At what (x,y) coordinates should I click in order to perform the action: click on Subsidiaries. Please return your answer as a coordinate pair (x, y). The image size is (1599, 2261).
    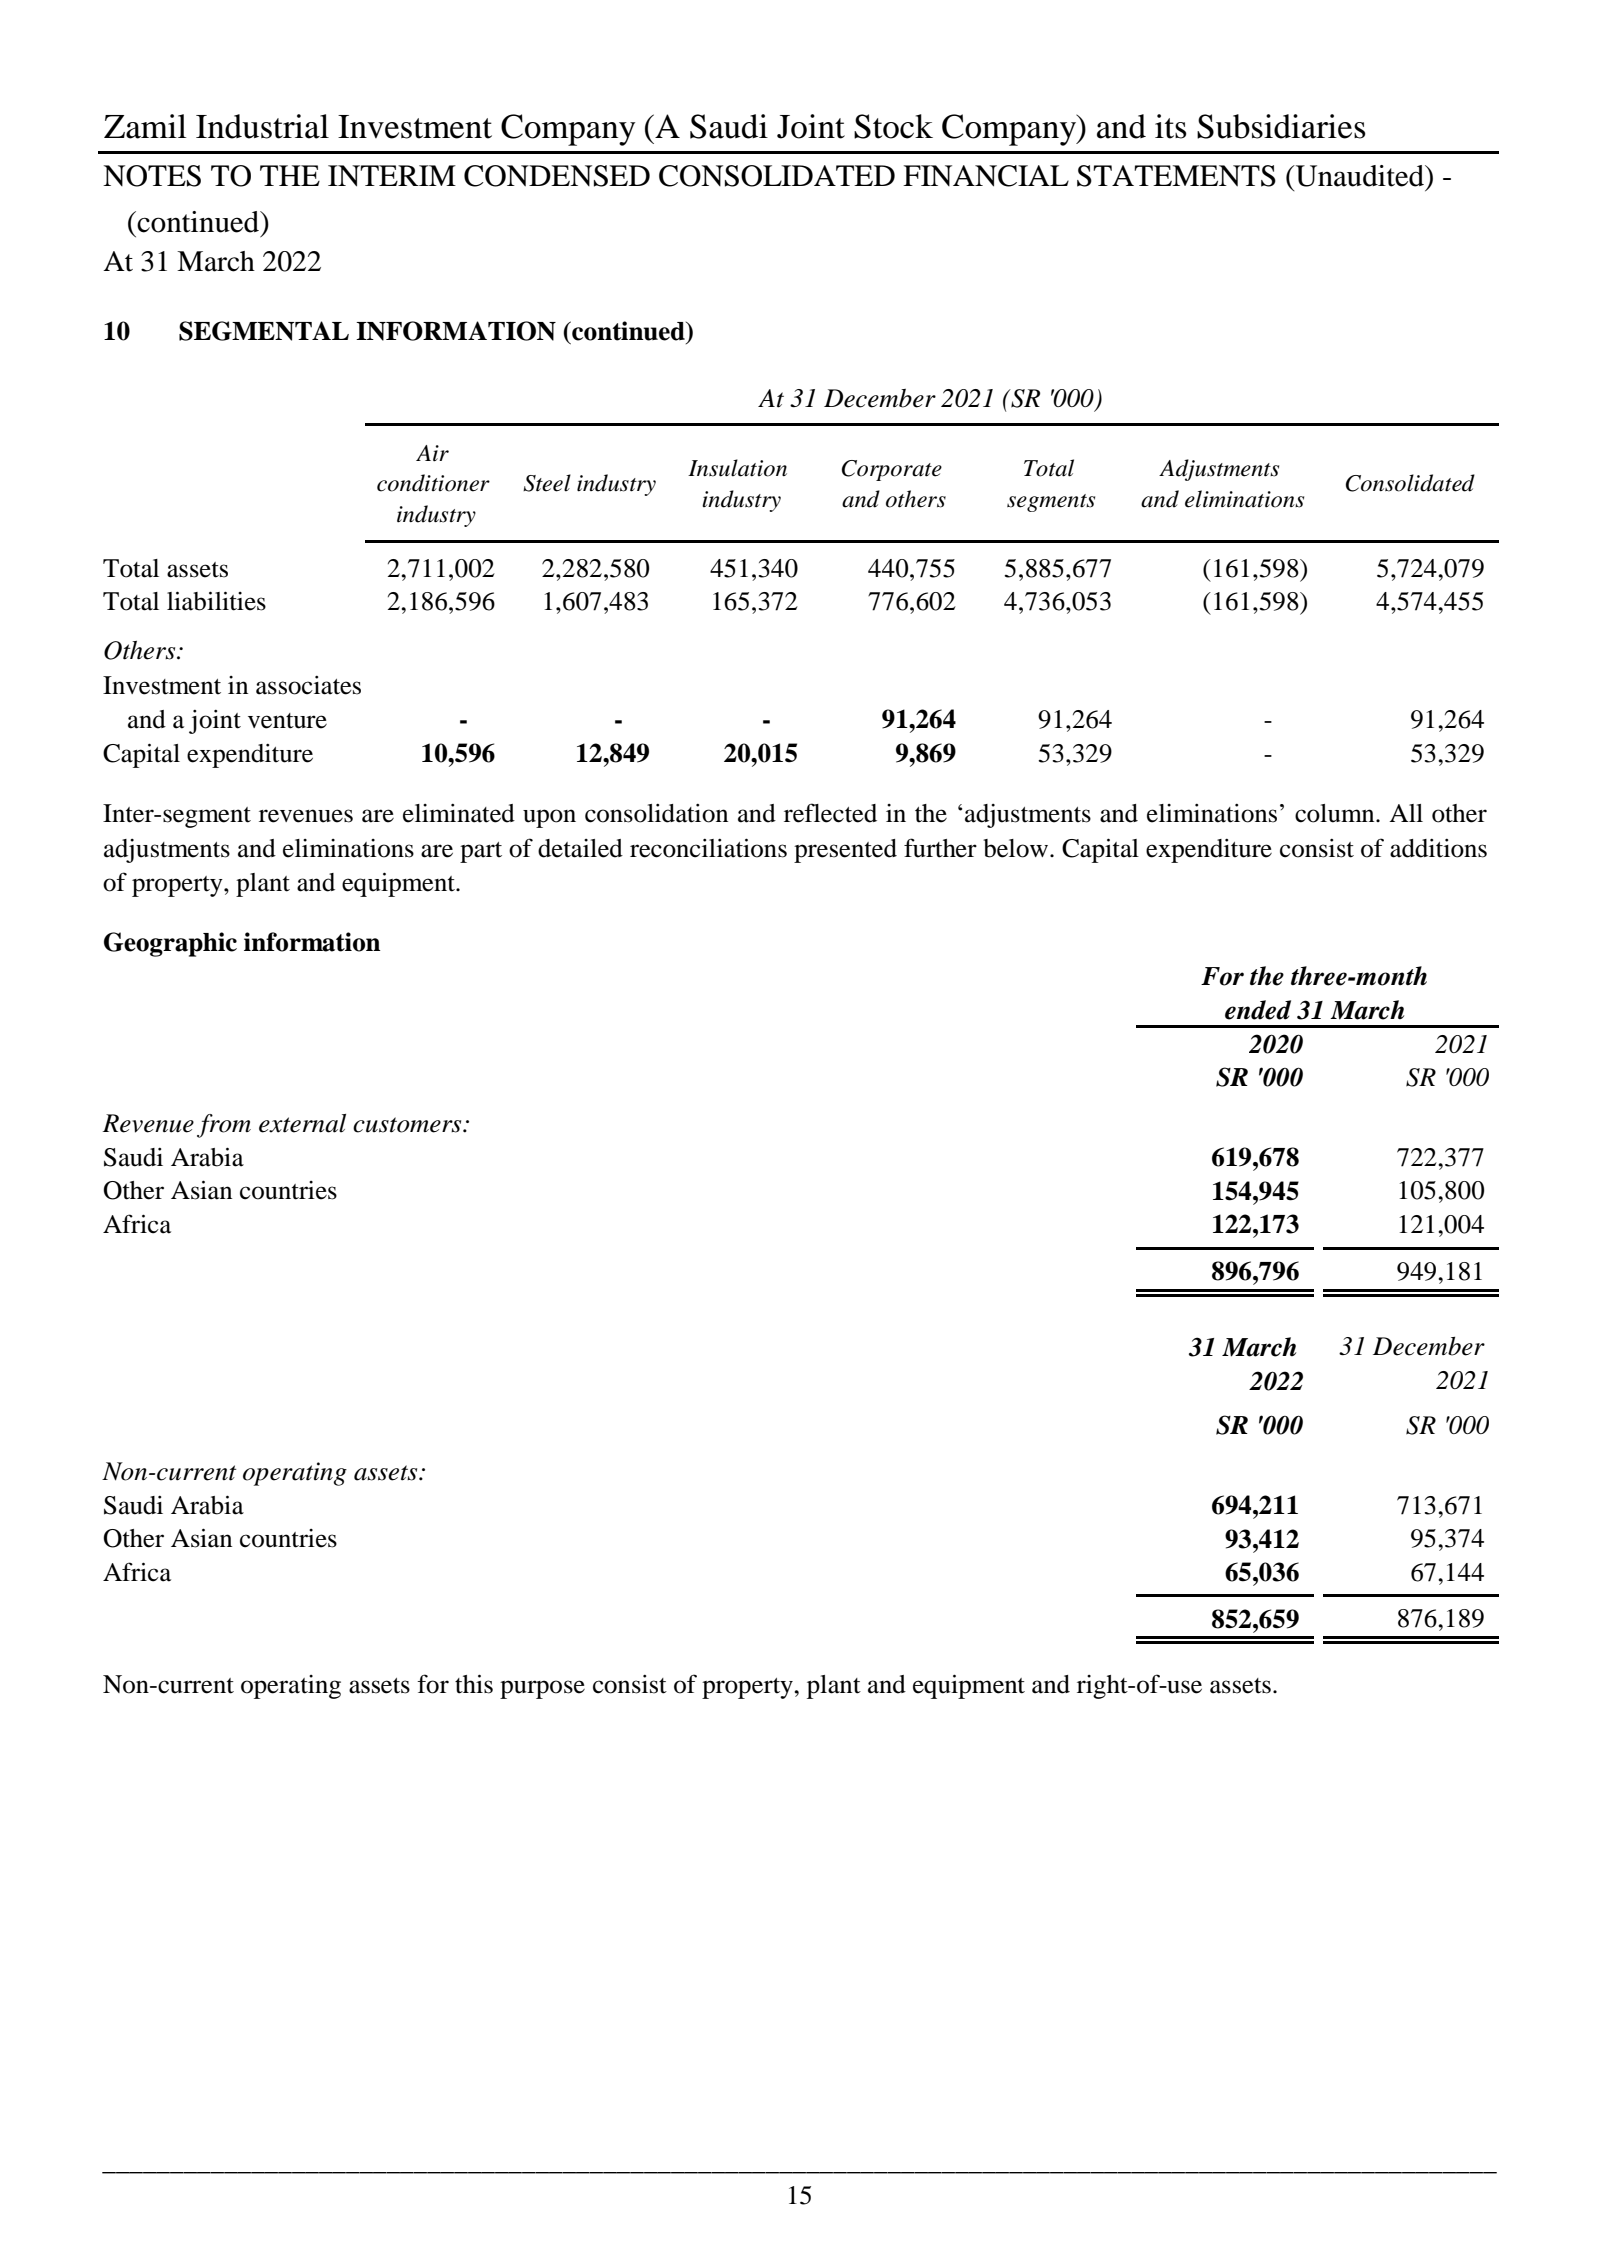
    Looking at the image, I should click on (1281, 126).
